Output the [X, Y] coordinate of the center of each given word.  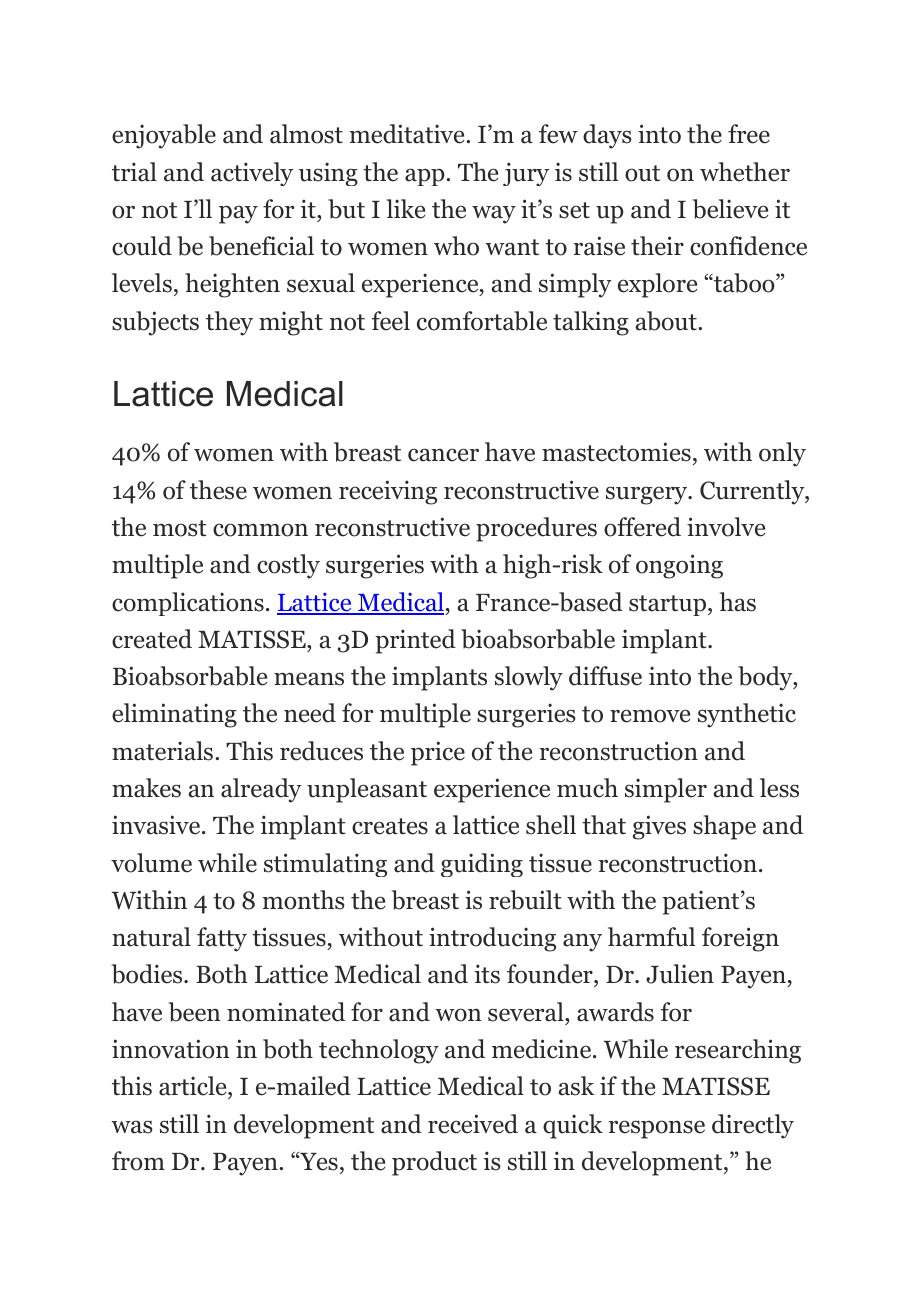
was [132, 1127]
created [152, 639]
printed [415, 641]
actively [252, 174]
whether [745, 172]
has [738, 602]
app [426, 177]
